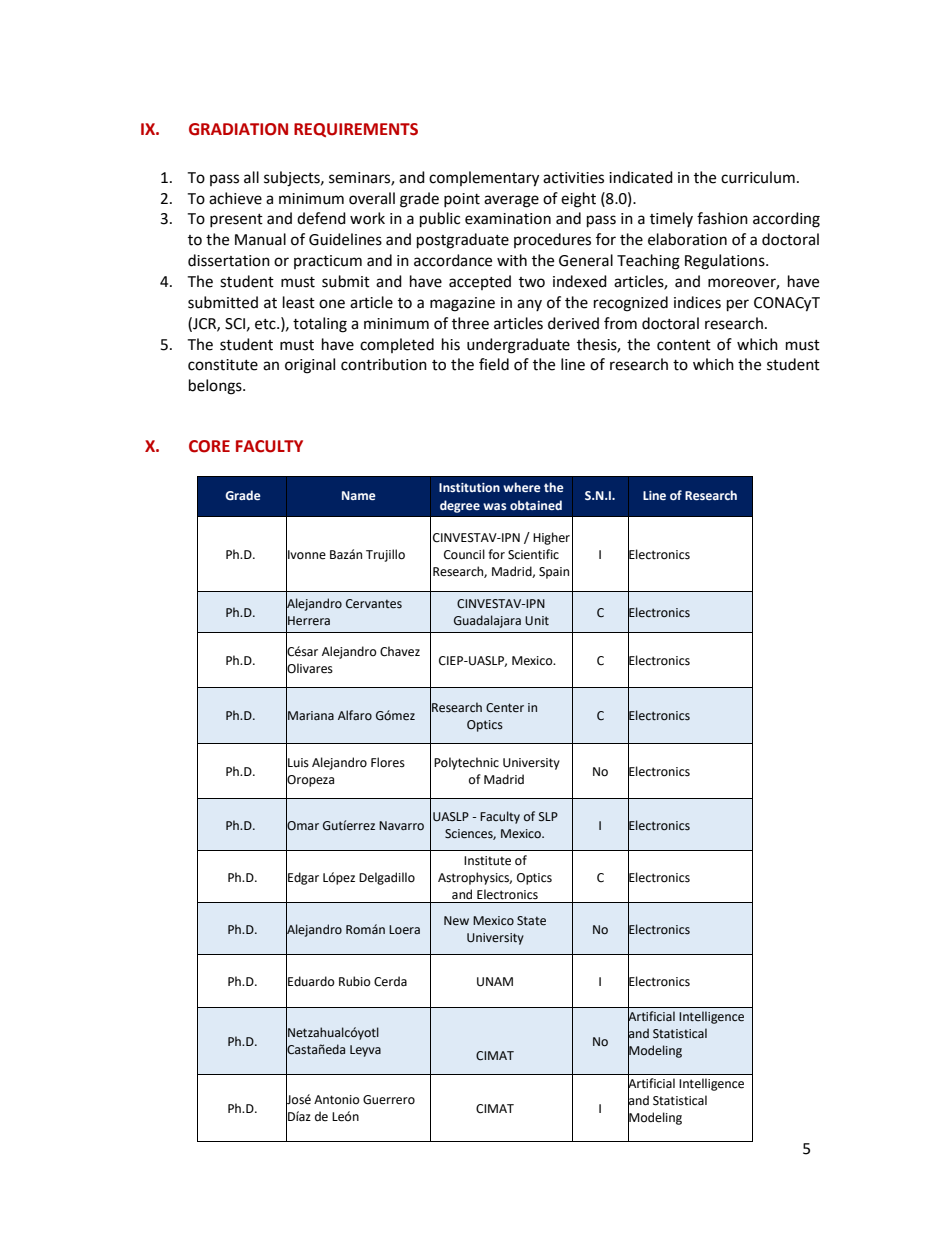 Image resolution: width=952 pixels, height=1233 pixels. Describe the element at coordinates (337, 1100) in the screenshot. I see `Antonio` at that location.
